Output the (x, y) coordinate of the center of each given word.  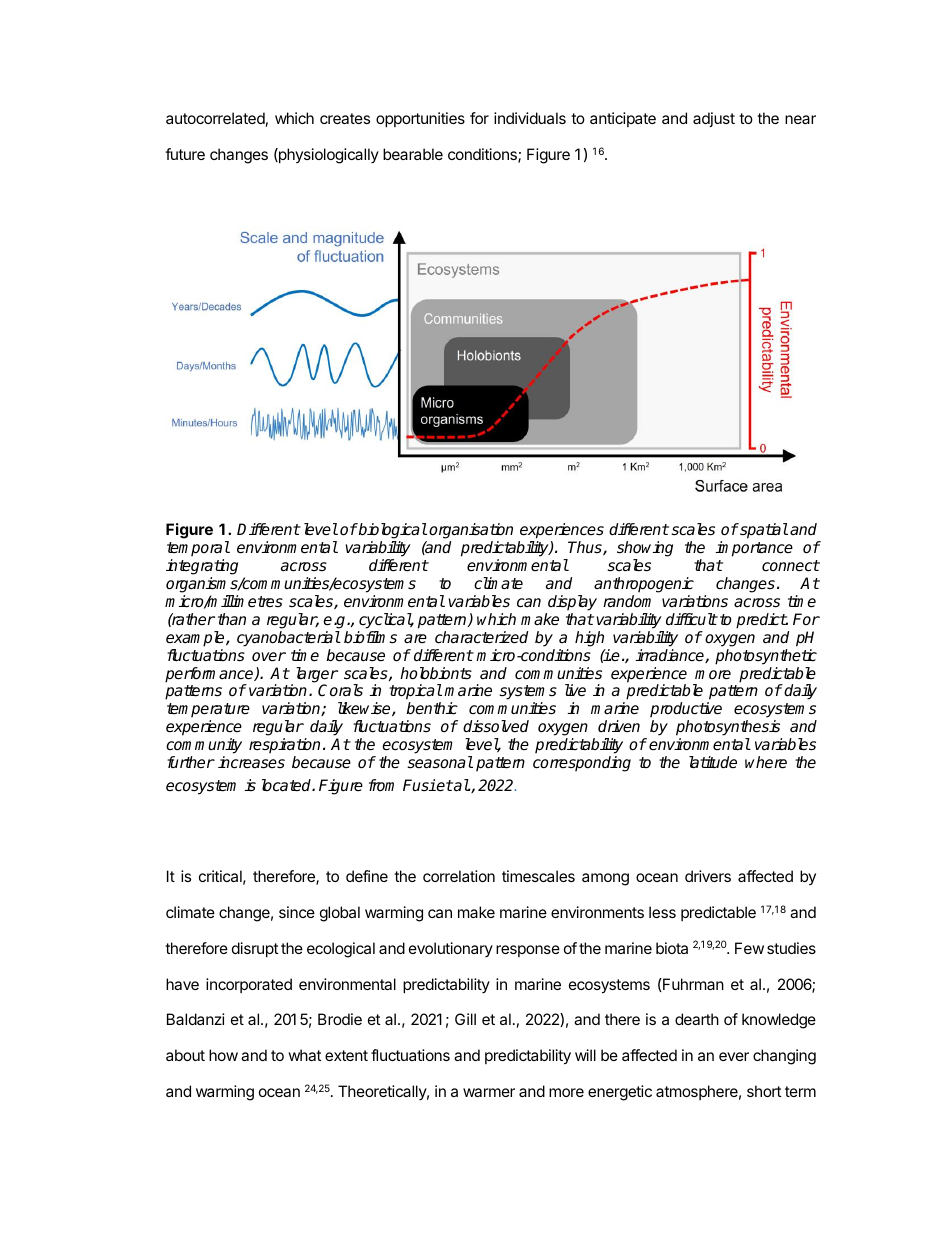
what (304, 1055)
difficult (692, 619)
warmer (489, 1092)
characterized (481, 637)
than (232, 619)
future (185, 154)
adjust (714, 119)
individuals (530, 118)
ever (734, 1056)
